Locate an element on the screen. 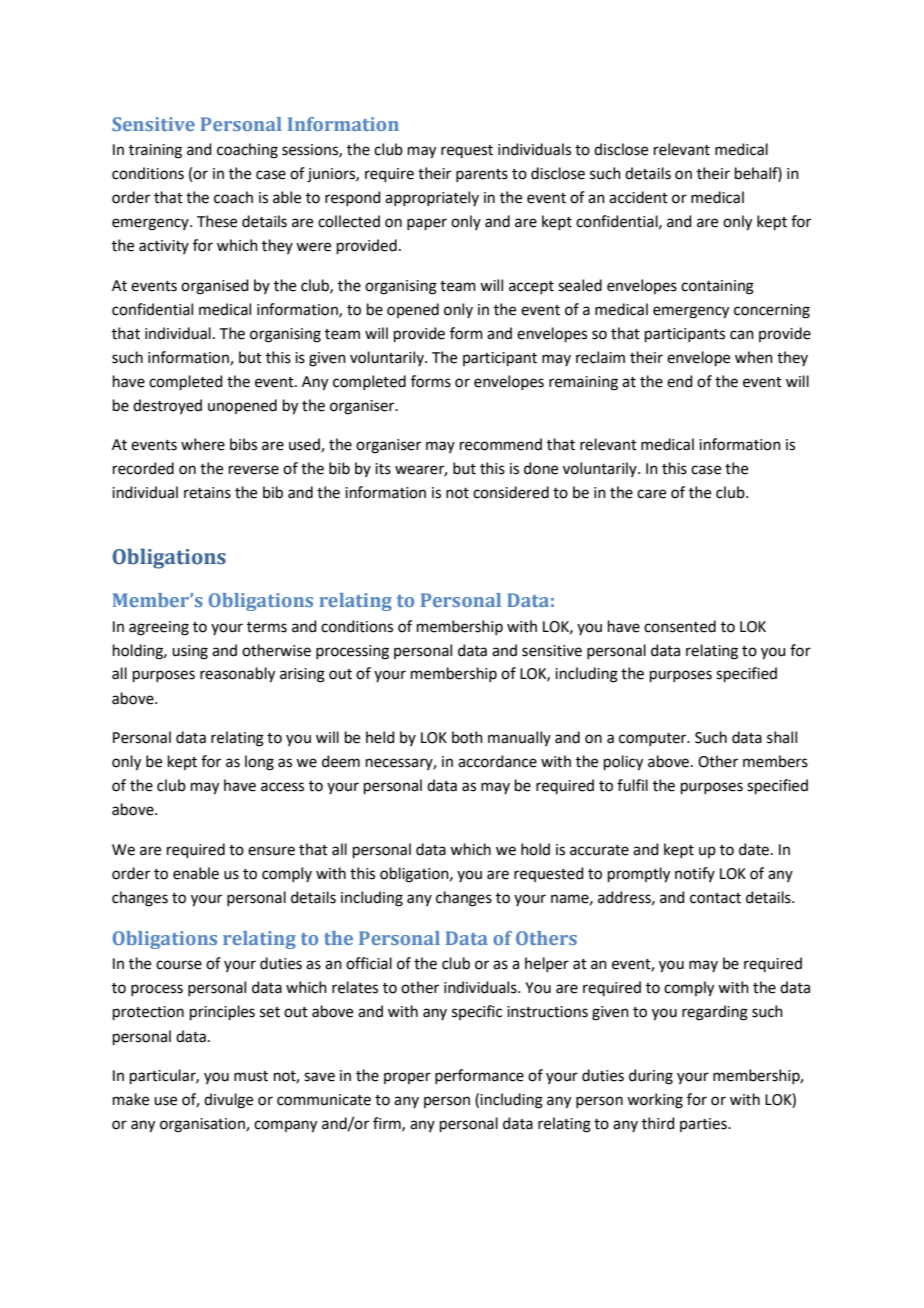 The image size is (924, 1308). accident is located at coordinates (638, 197).
